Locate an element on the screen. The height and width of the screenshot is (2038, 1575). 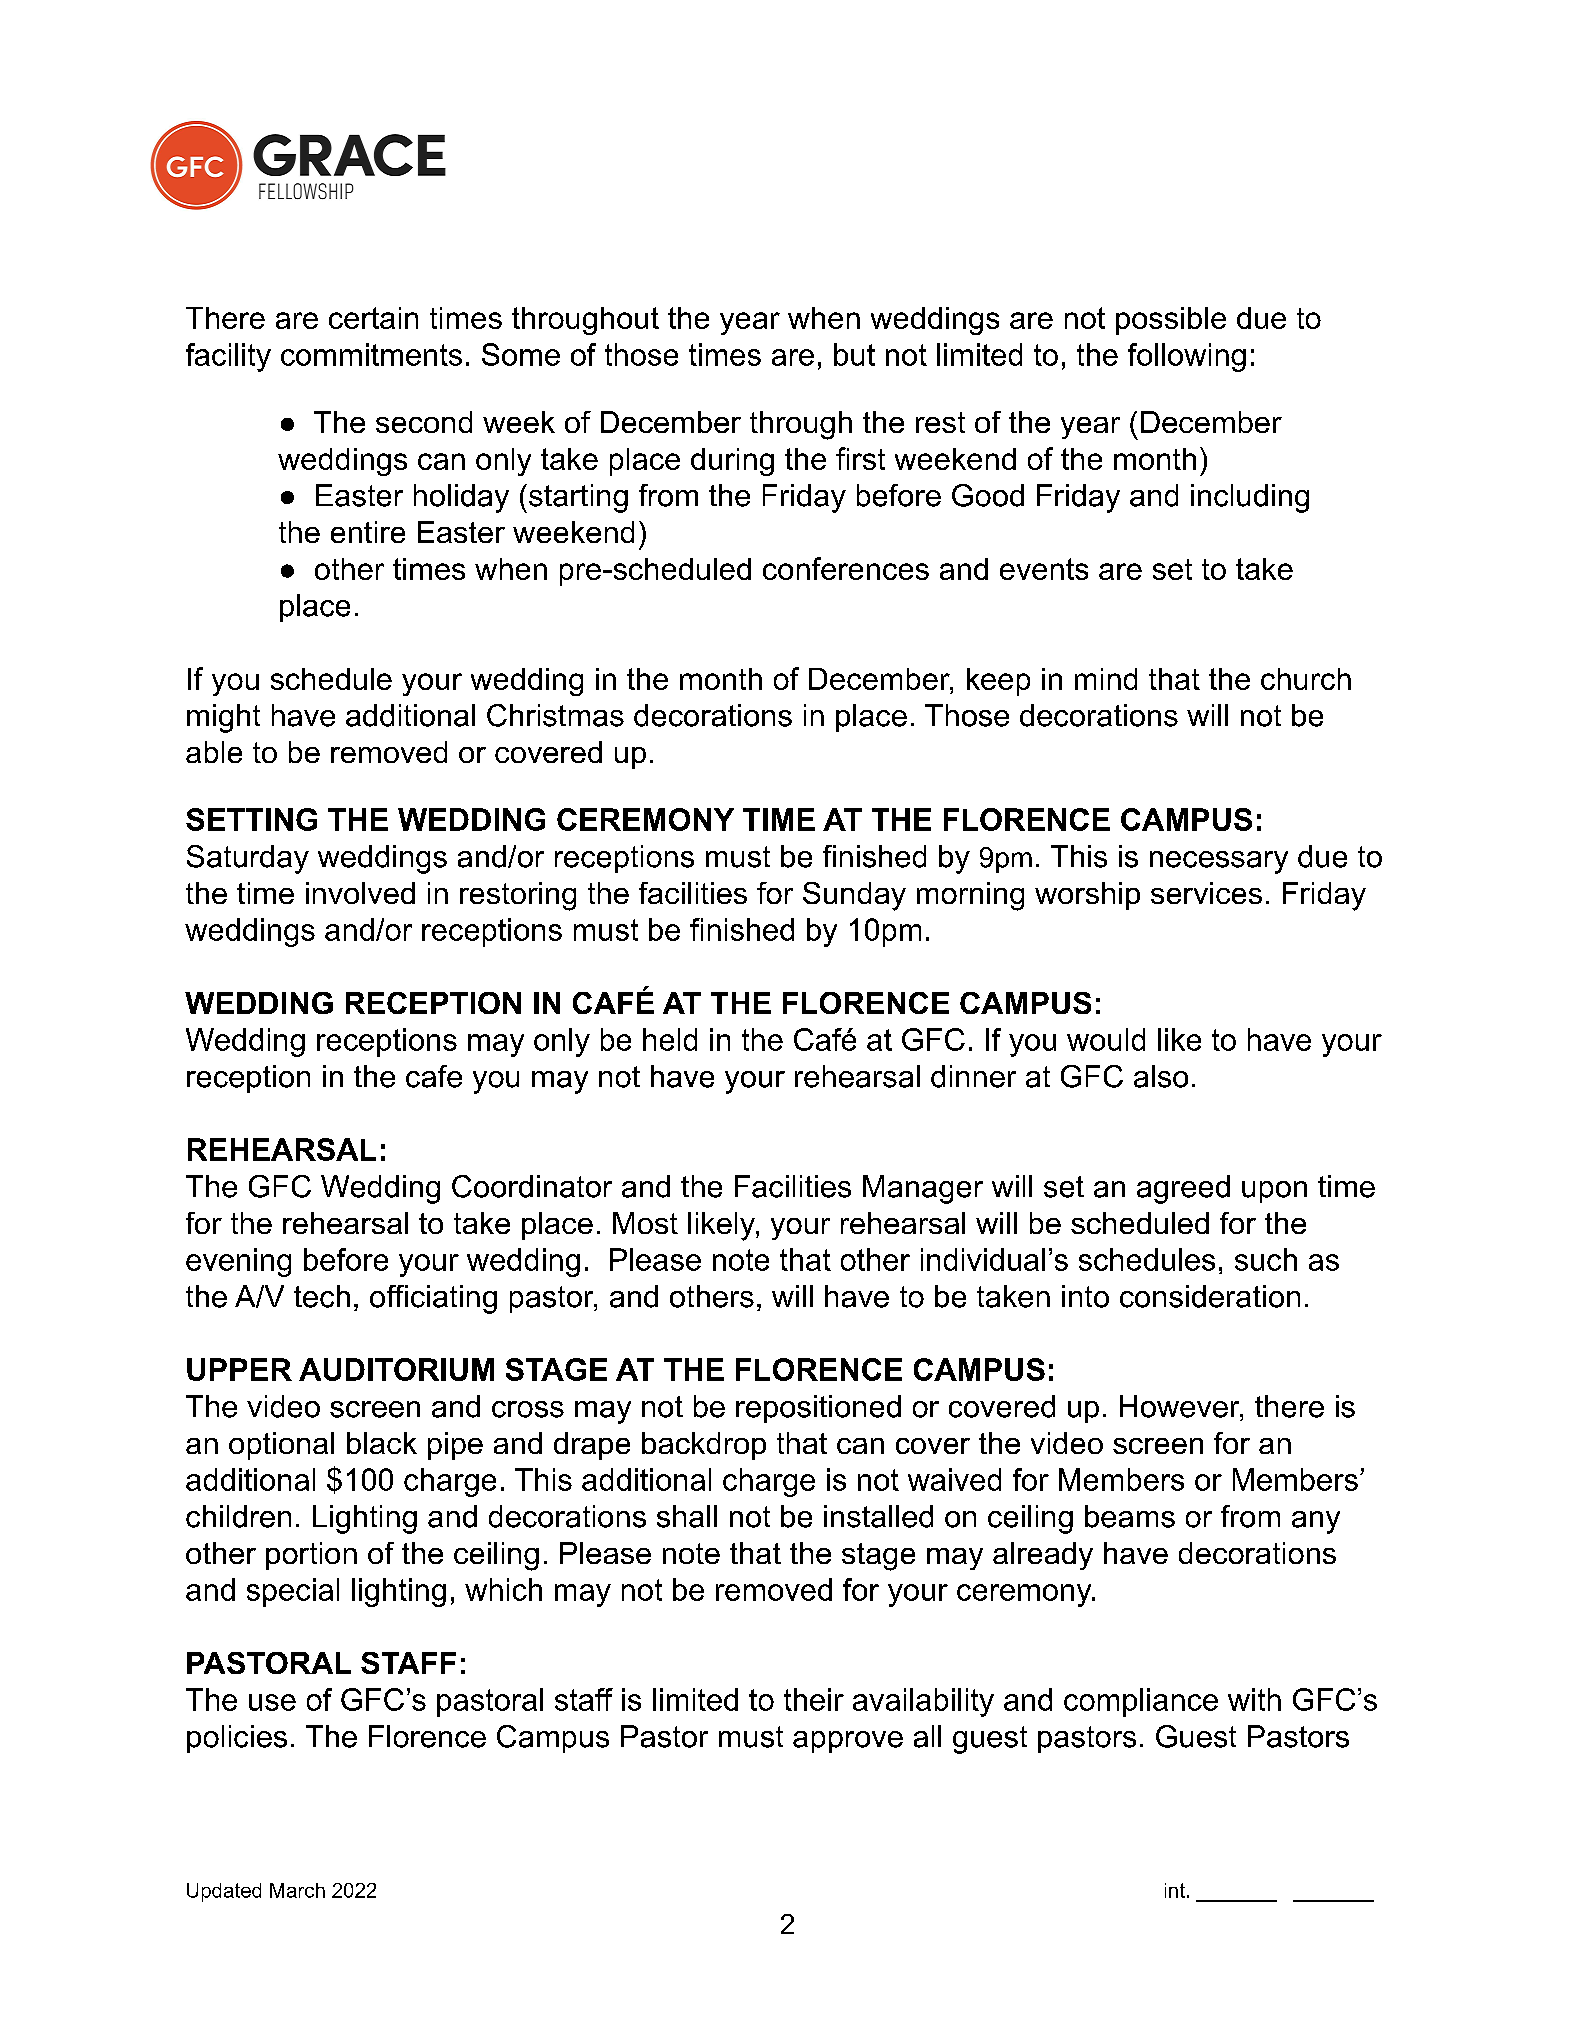
Christmas is located at coordinates (555, 715).
